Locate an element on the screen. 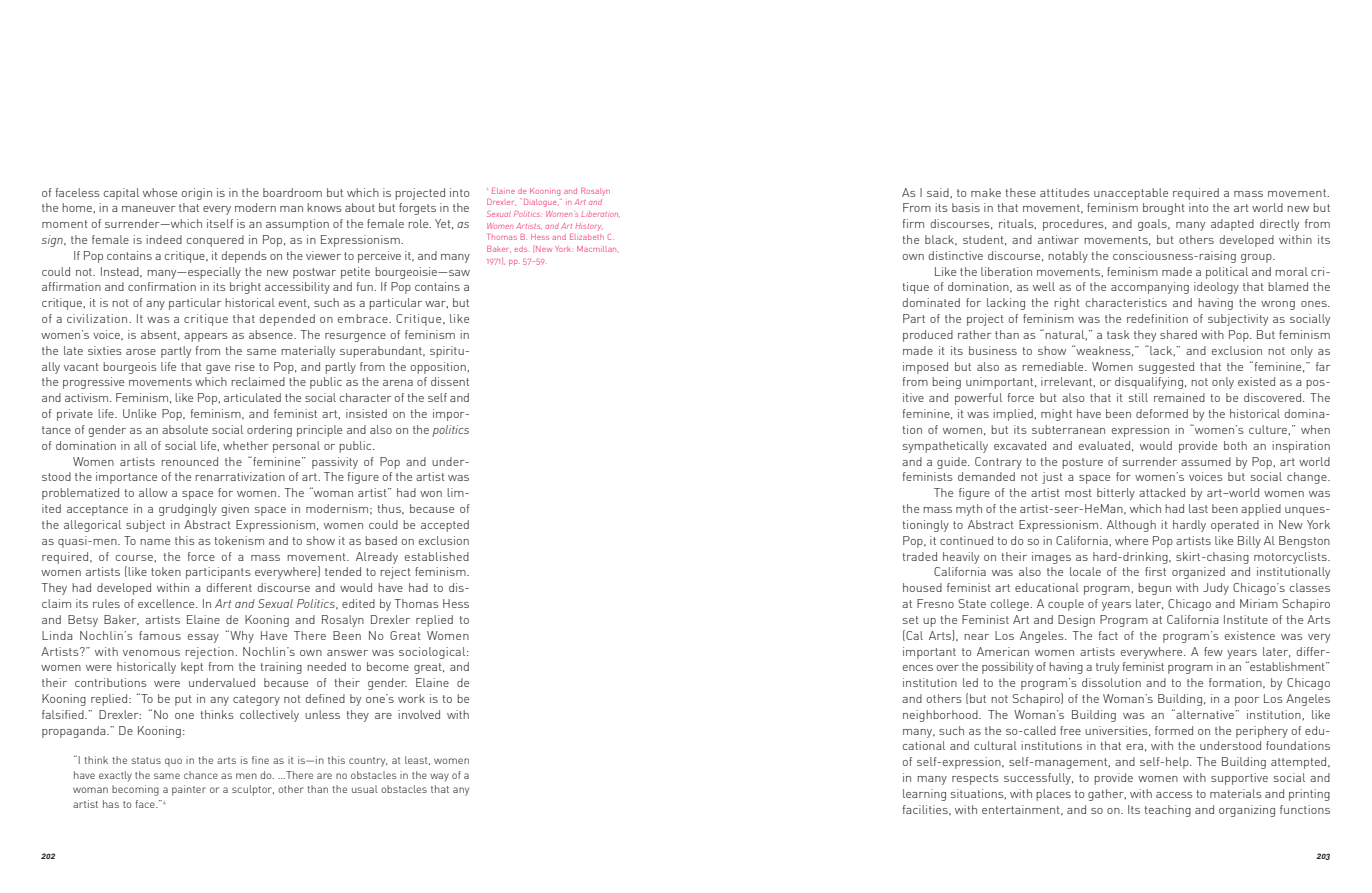  brought is located at coordinates (1164, 209).
